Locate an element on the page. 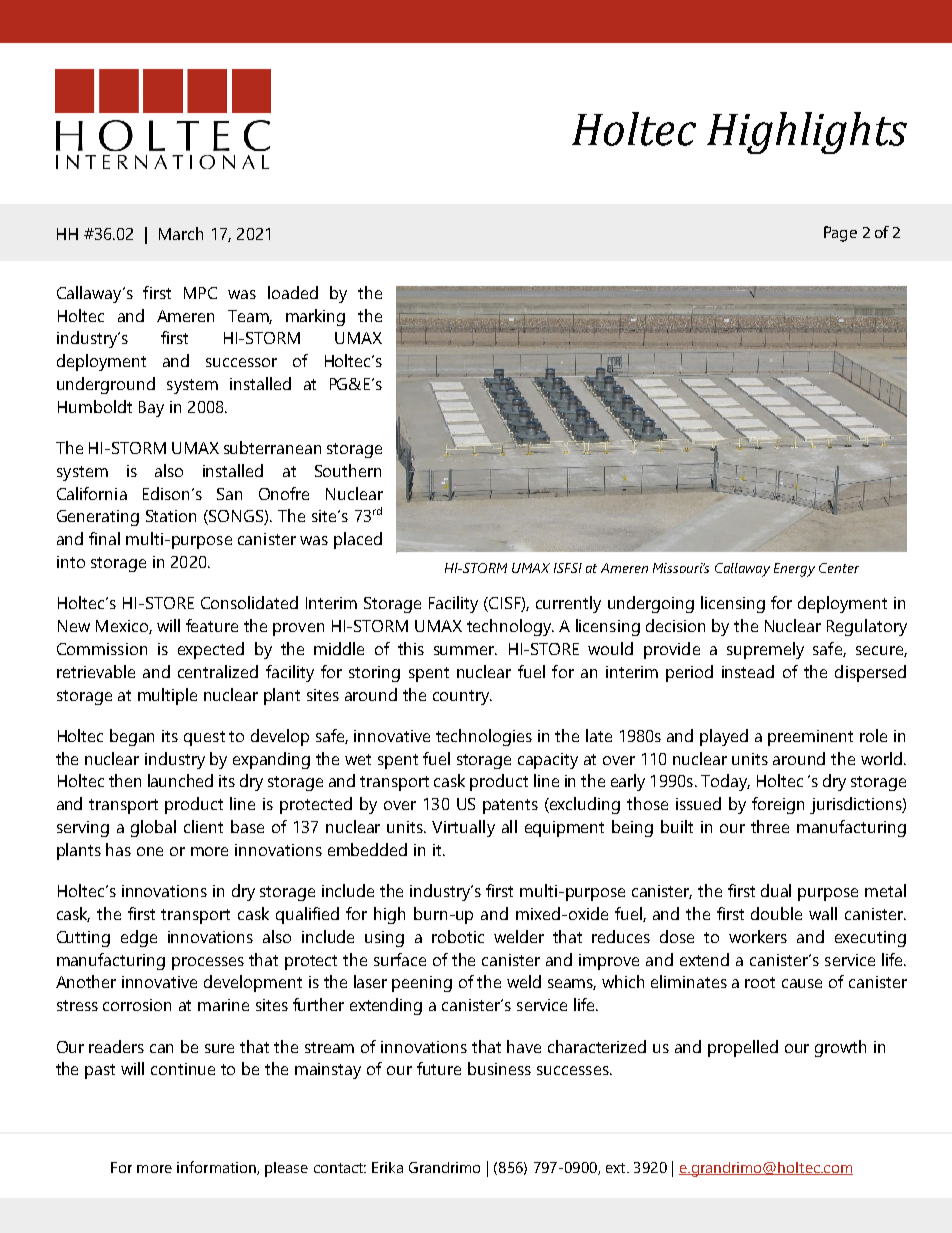  marking is located at coordinates (315, 317).
